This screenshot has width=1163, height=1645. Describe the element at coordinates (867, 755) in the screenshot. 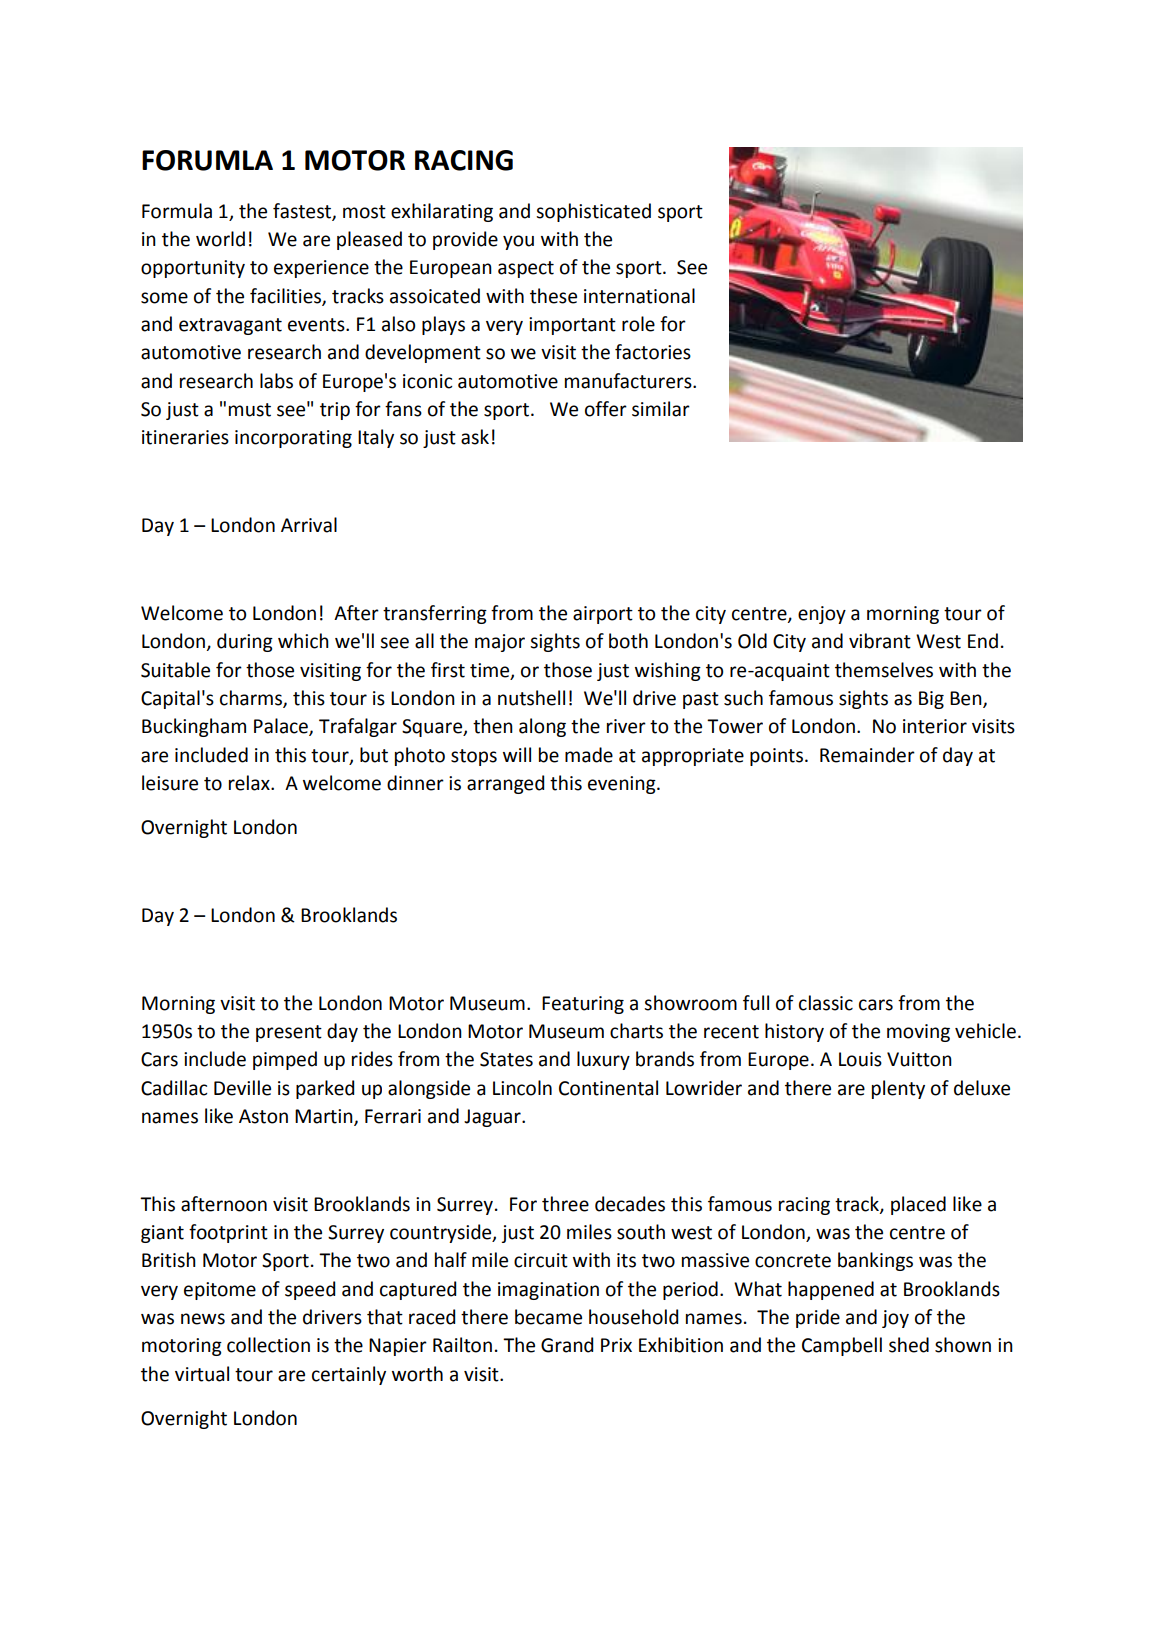

I see `Remainder` at that location.
